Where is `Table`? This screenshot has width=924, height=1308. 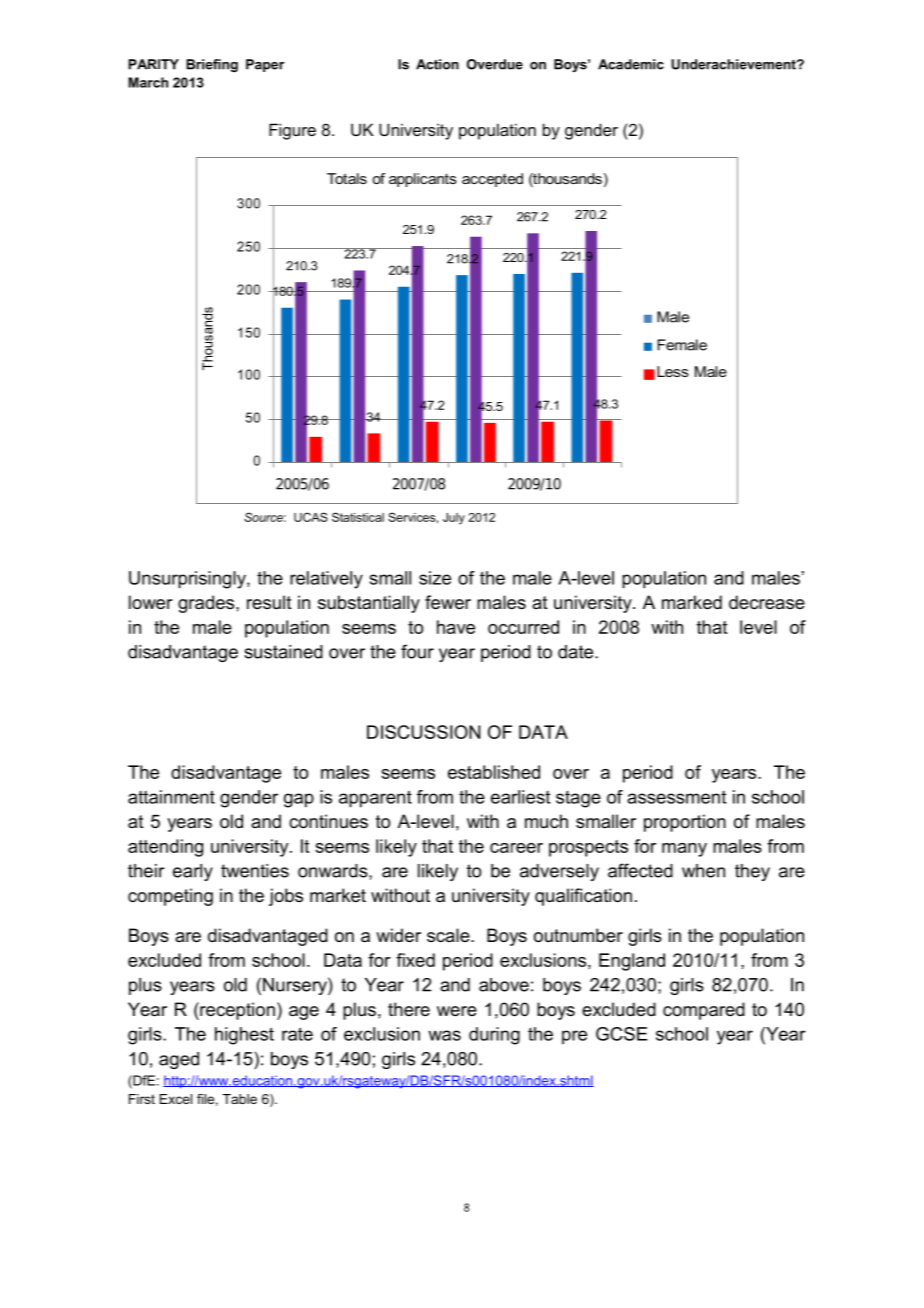 Table is located at coordinates (240, 1099).
